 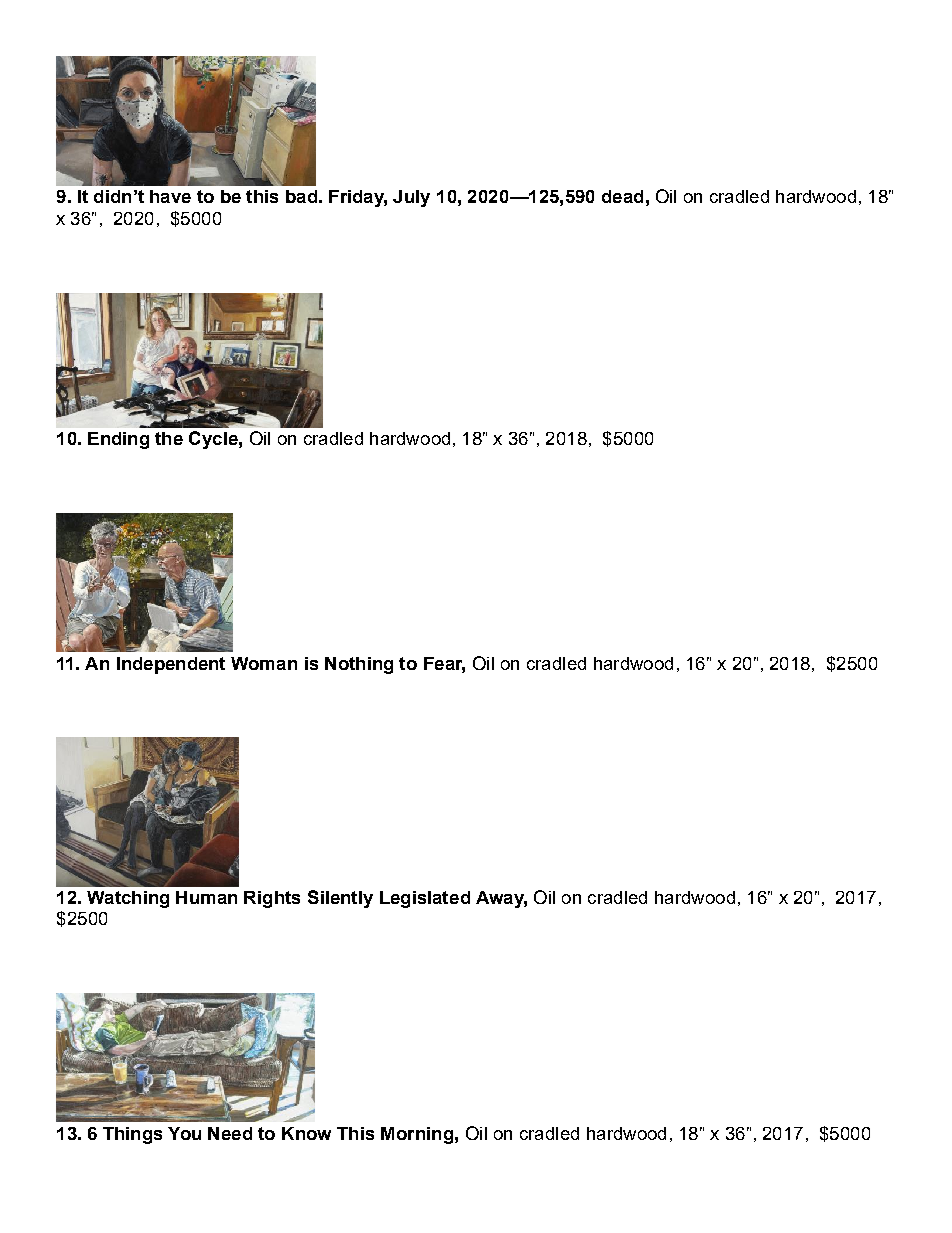 I want to click on July, so click(x=411, y=198).
